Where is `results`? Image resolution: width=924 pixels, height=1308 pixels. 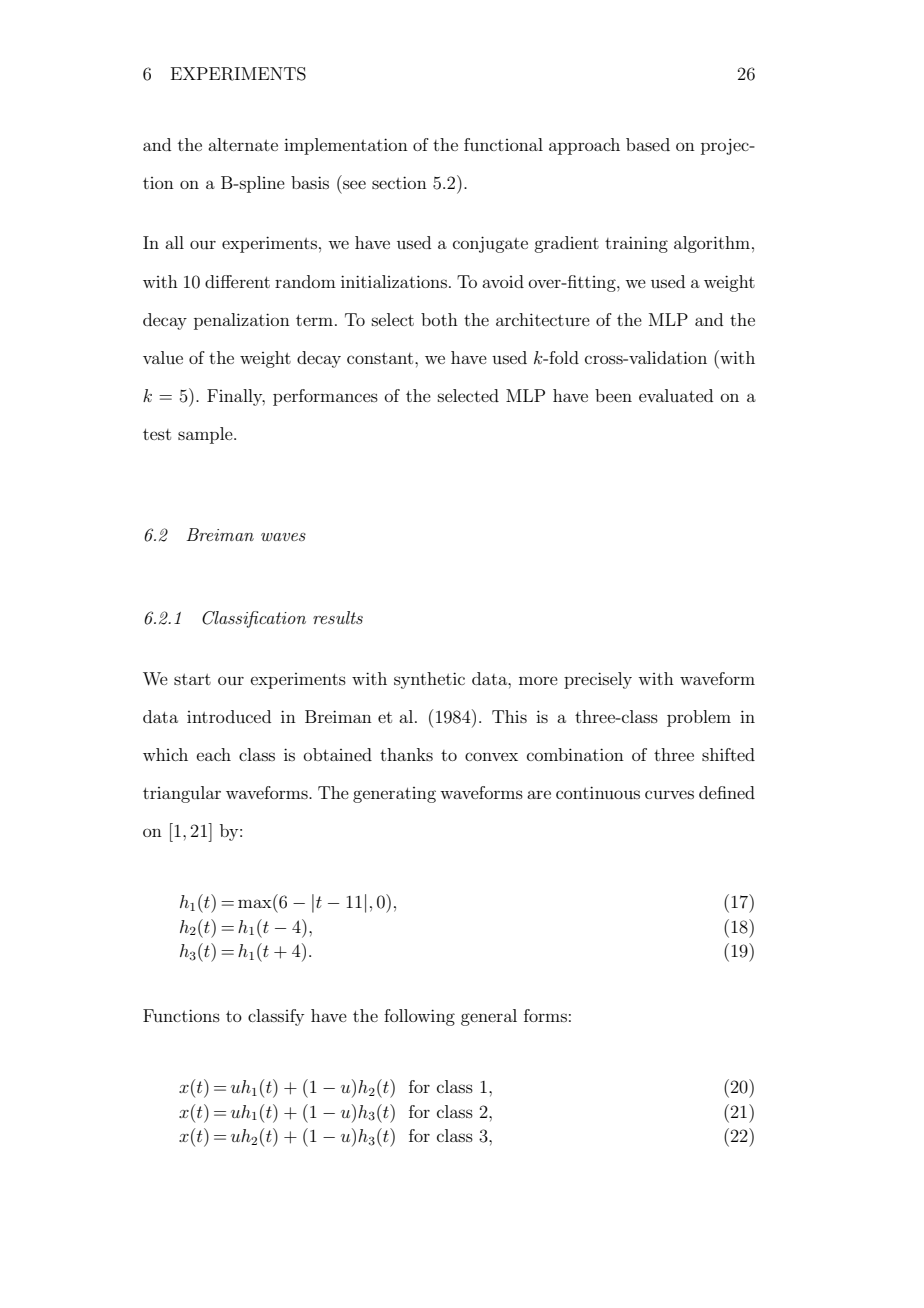
results is located at coordinates (338, 617).
